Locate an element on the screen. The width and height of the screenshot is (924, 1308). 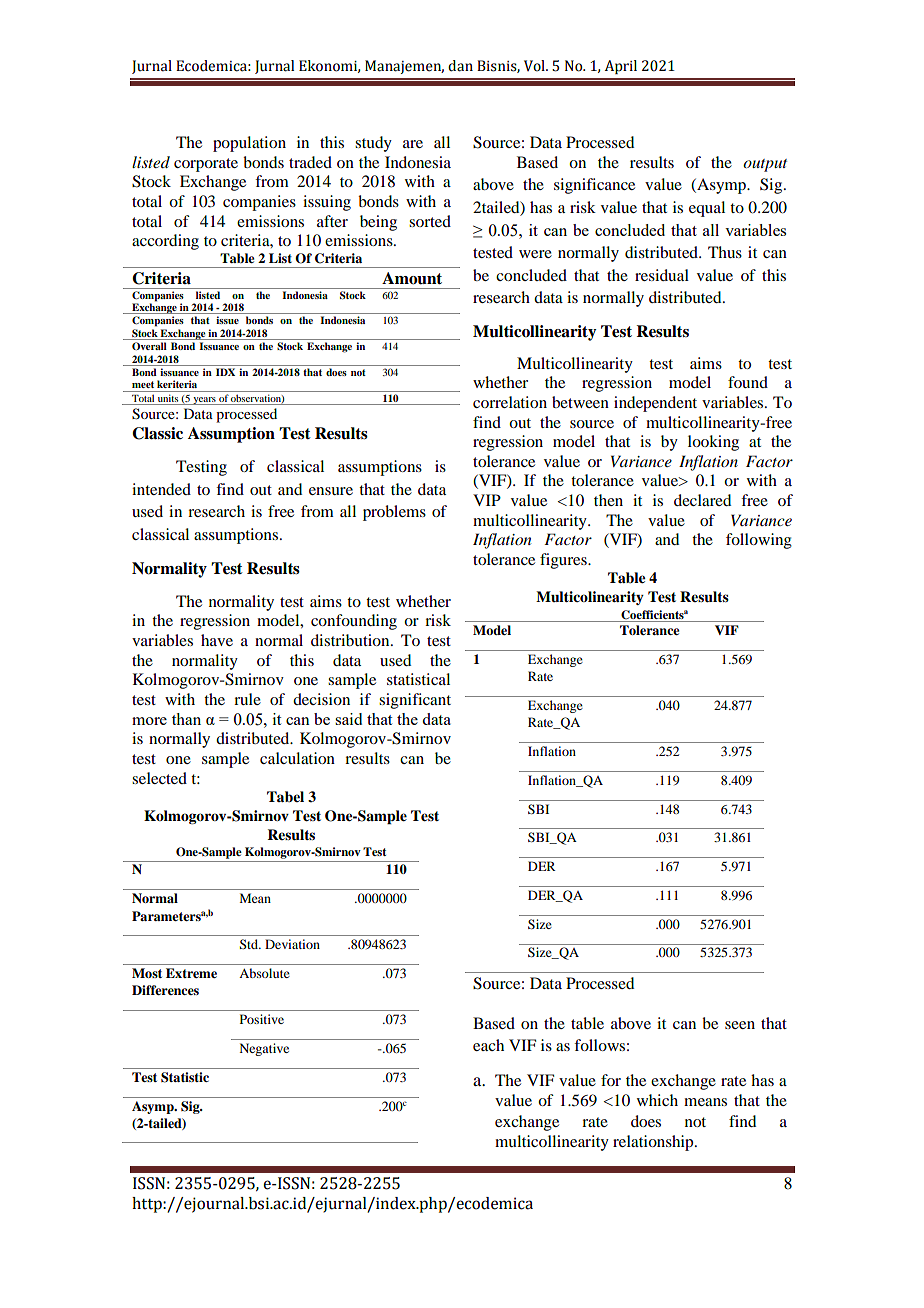
following is located at coordinates (759, 541).
